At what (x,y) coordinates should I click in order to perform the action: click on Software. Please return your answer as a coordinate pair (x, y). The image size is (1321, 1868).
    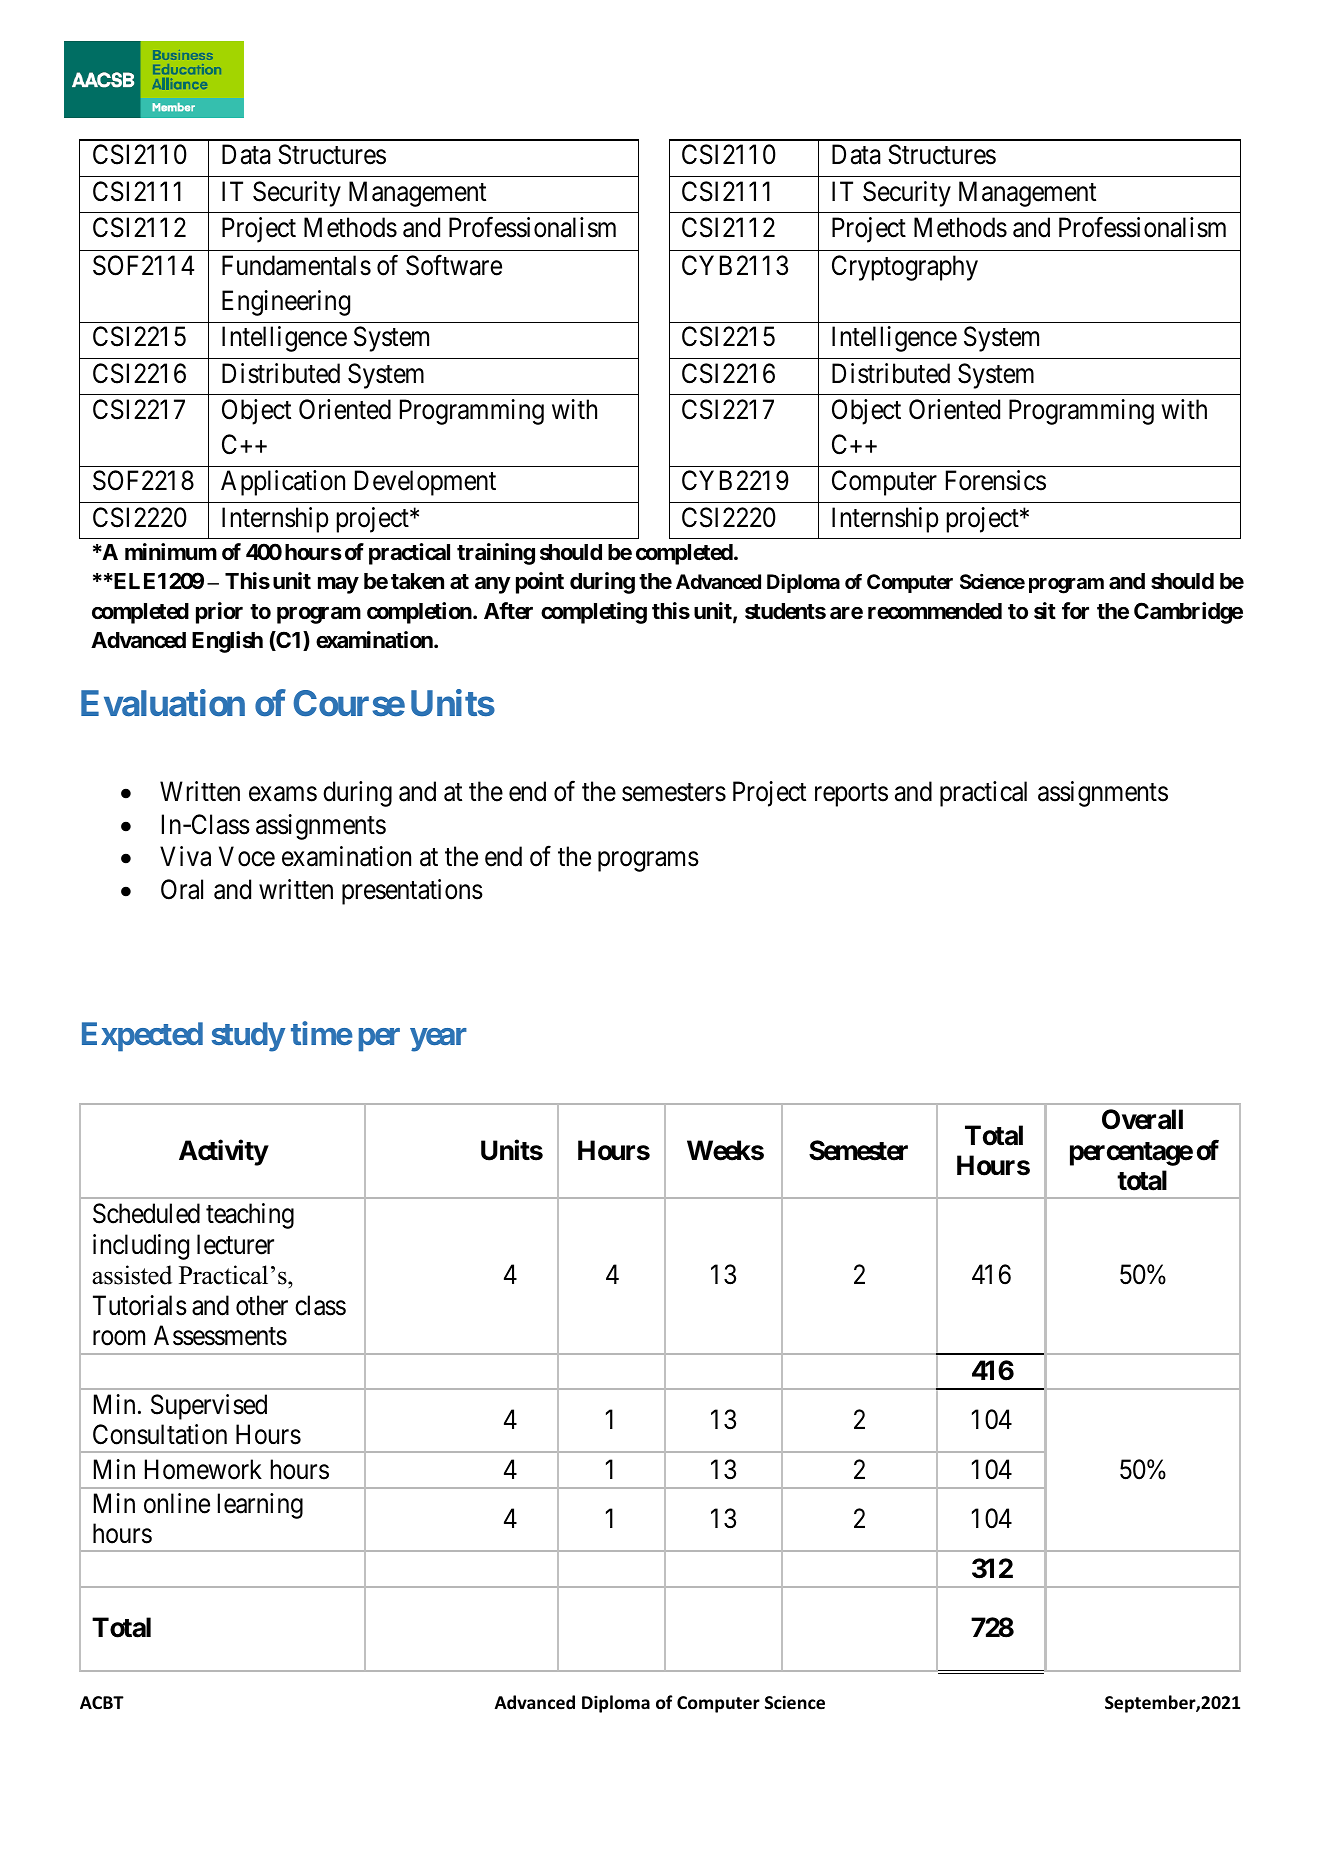
    Looking at the image, I should click on (454, 265).
